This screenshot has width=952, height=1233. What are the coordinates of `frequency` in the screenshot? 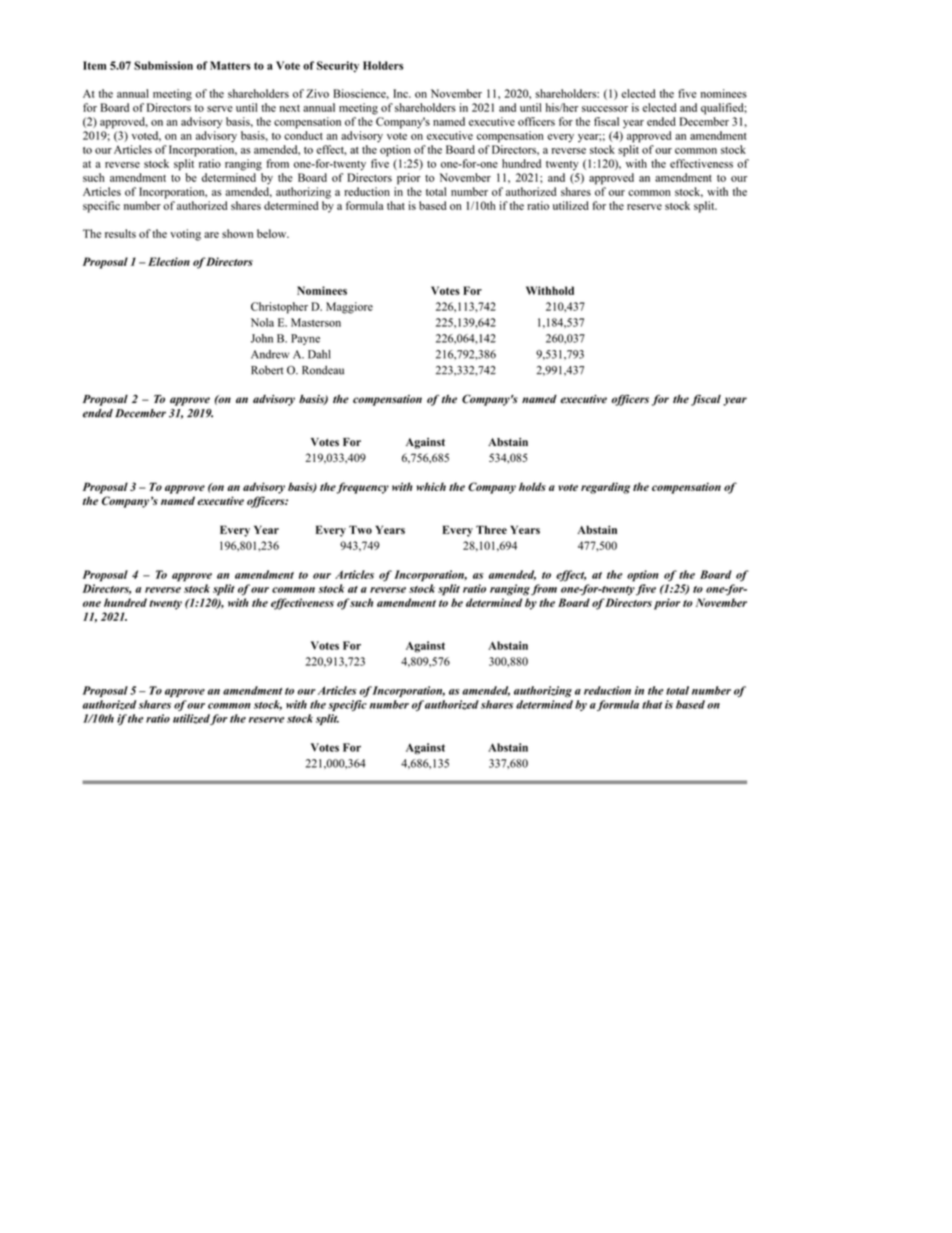 It's located at (362, 488).
